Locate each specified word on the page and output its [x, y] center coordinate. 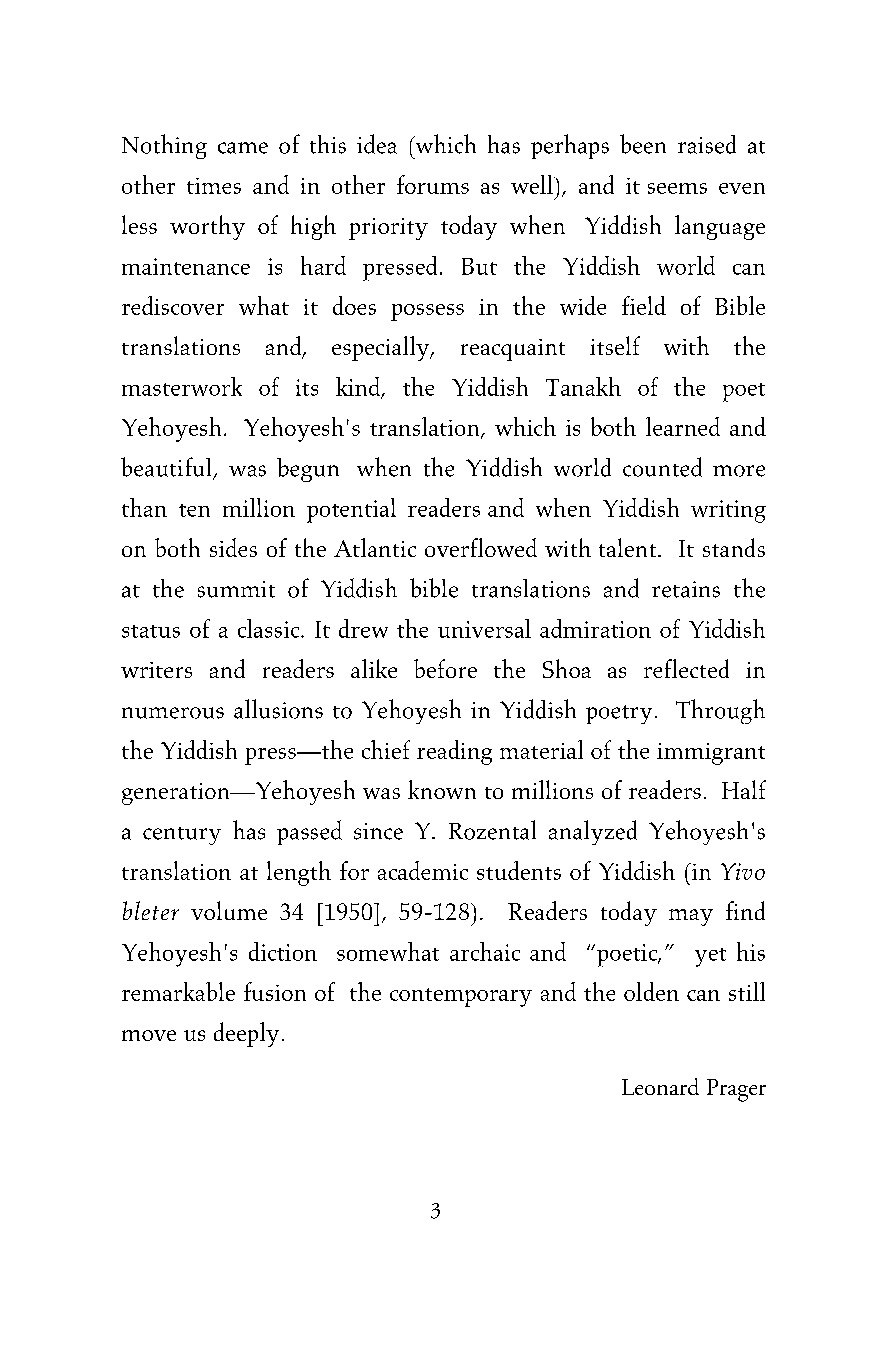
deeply [246, 1034]
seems [677, 188]
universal [484, 628]
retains [686, 589]
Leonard [660, 1086]
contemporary [461, 997]
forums [433, 184]
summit [236, 589]
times [214, 186]
